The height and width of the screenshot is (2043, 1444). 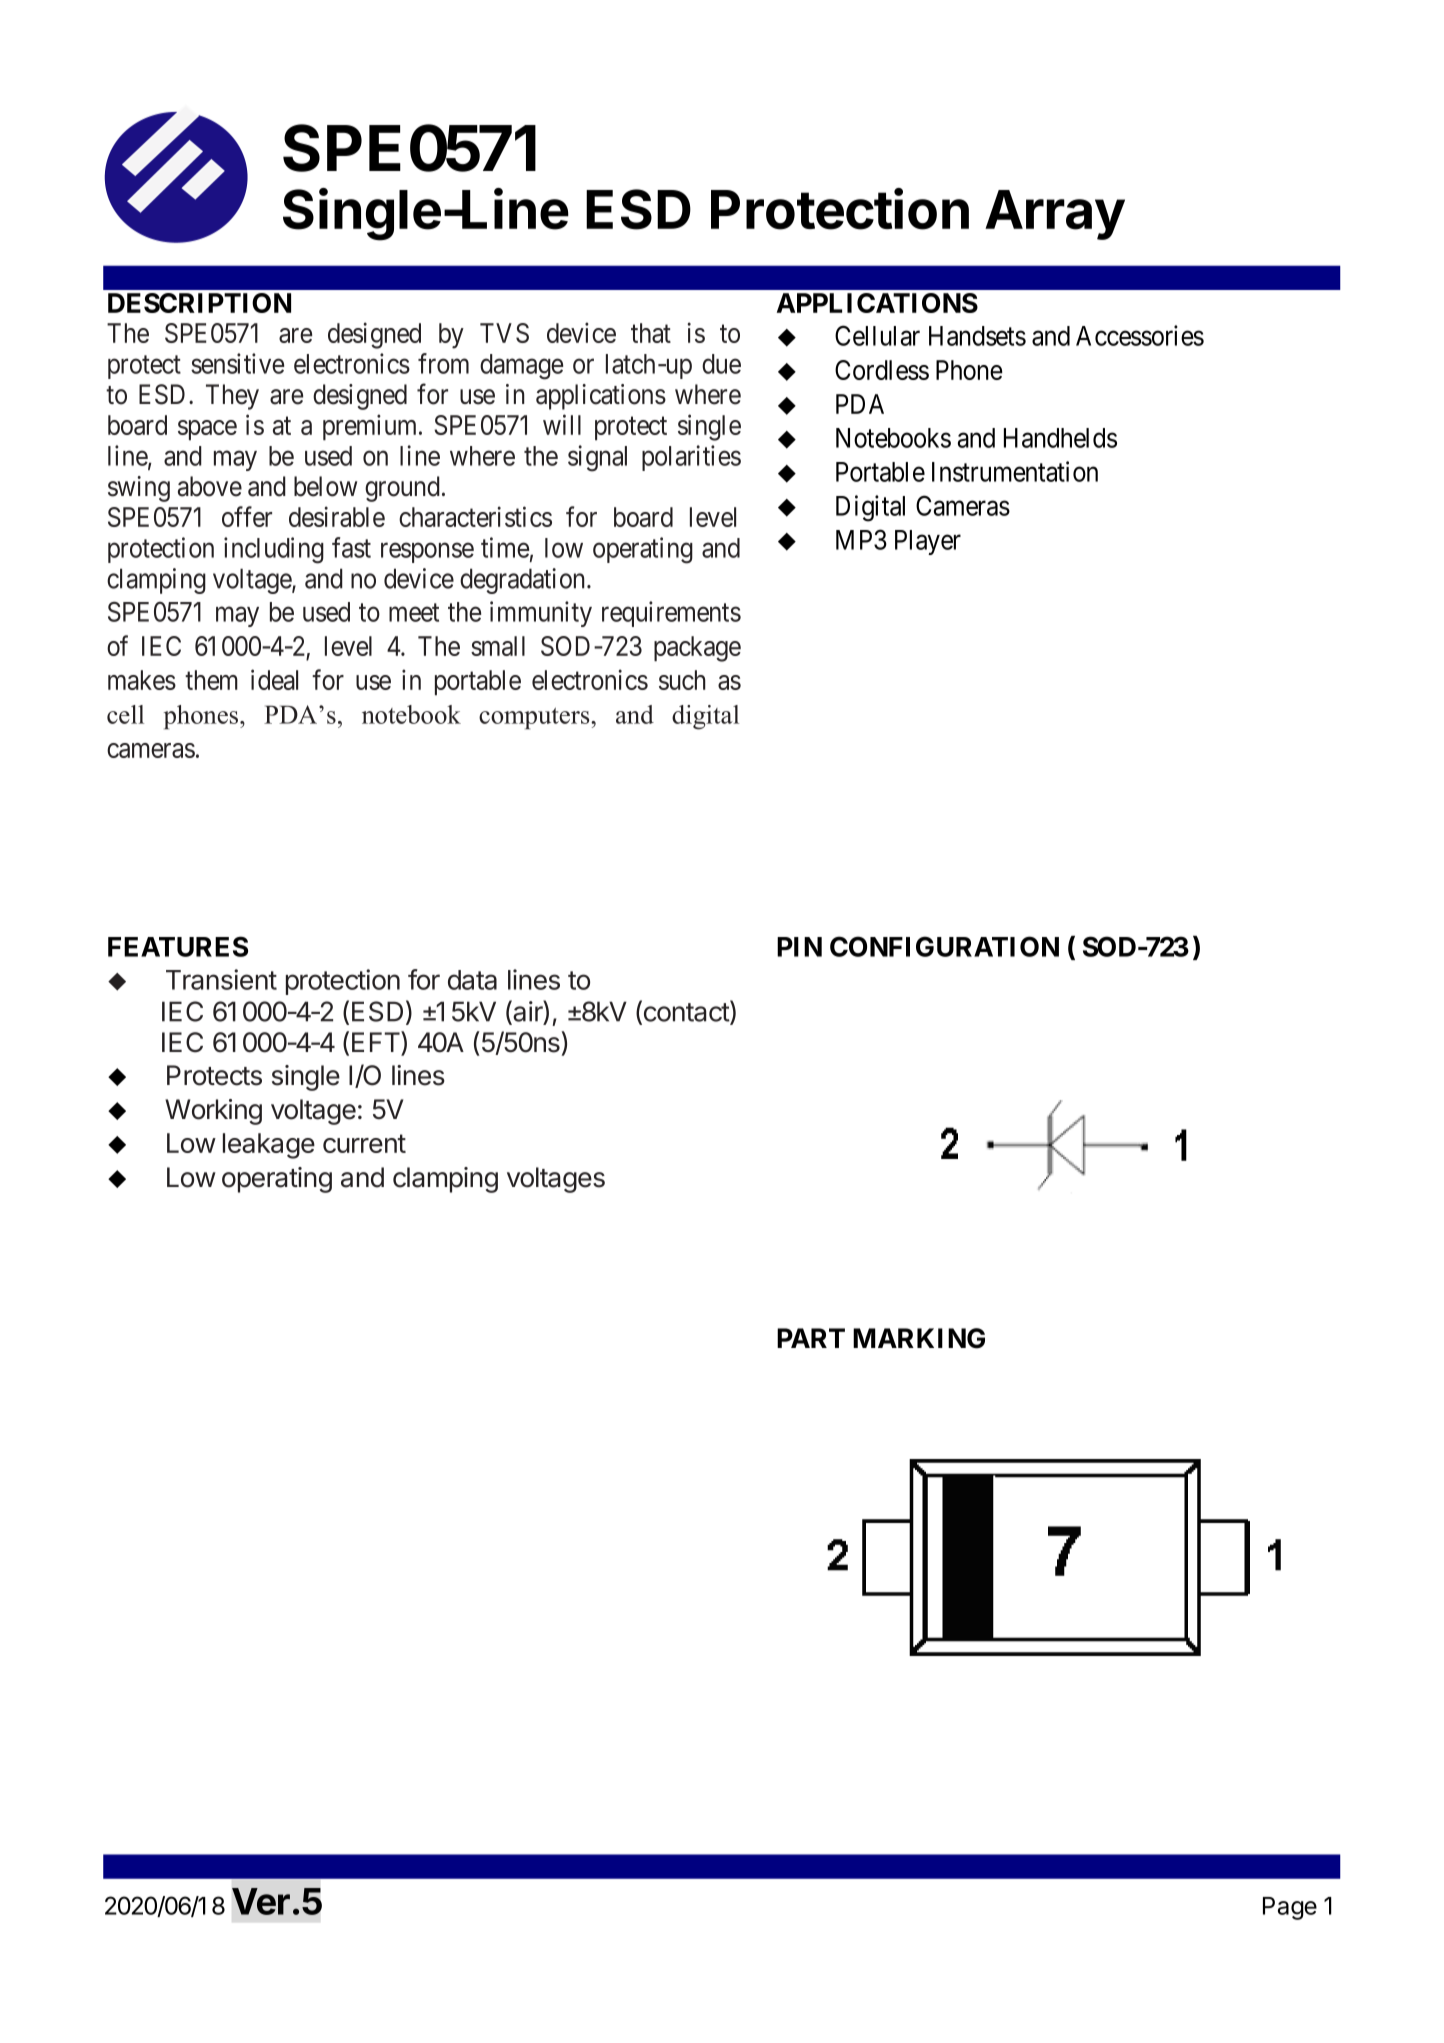 What do you see at coordinates (651, 333) in the screenshot?
I see `that` at bounding box center [651, 333].
